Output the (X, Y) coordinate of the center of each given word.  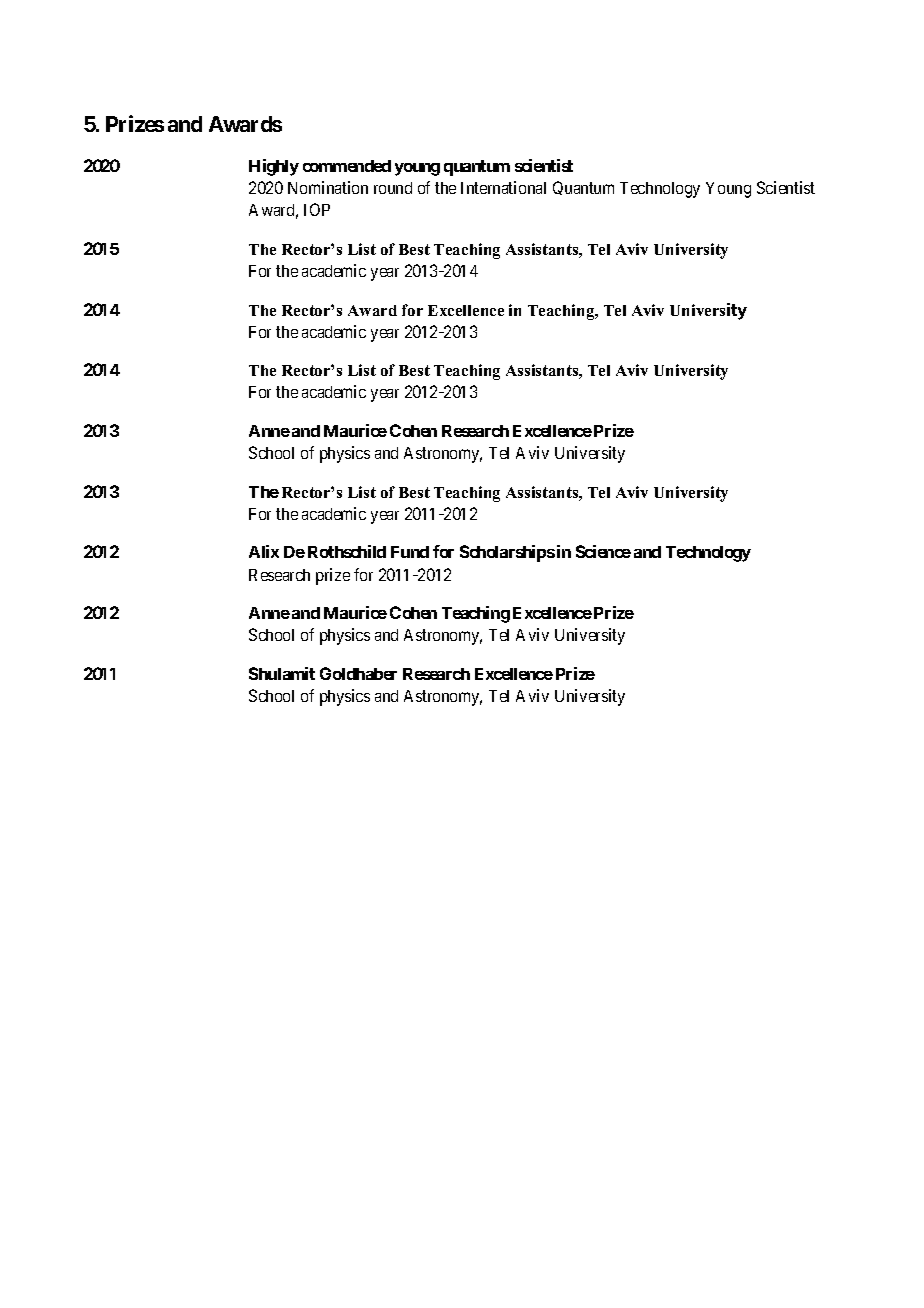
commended (347, 166)
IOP (317, 209)
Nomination (328, 187)
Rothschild (347, 551)
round (393, 188)
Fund (410, 552)
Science (603, 551)
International (503, 187)
